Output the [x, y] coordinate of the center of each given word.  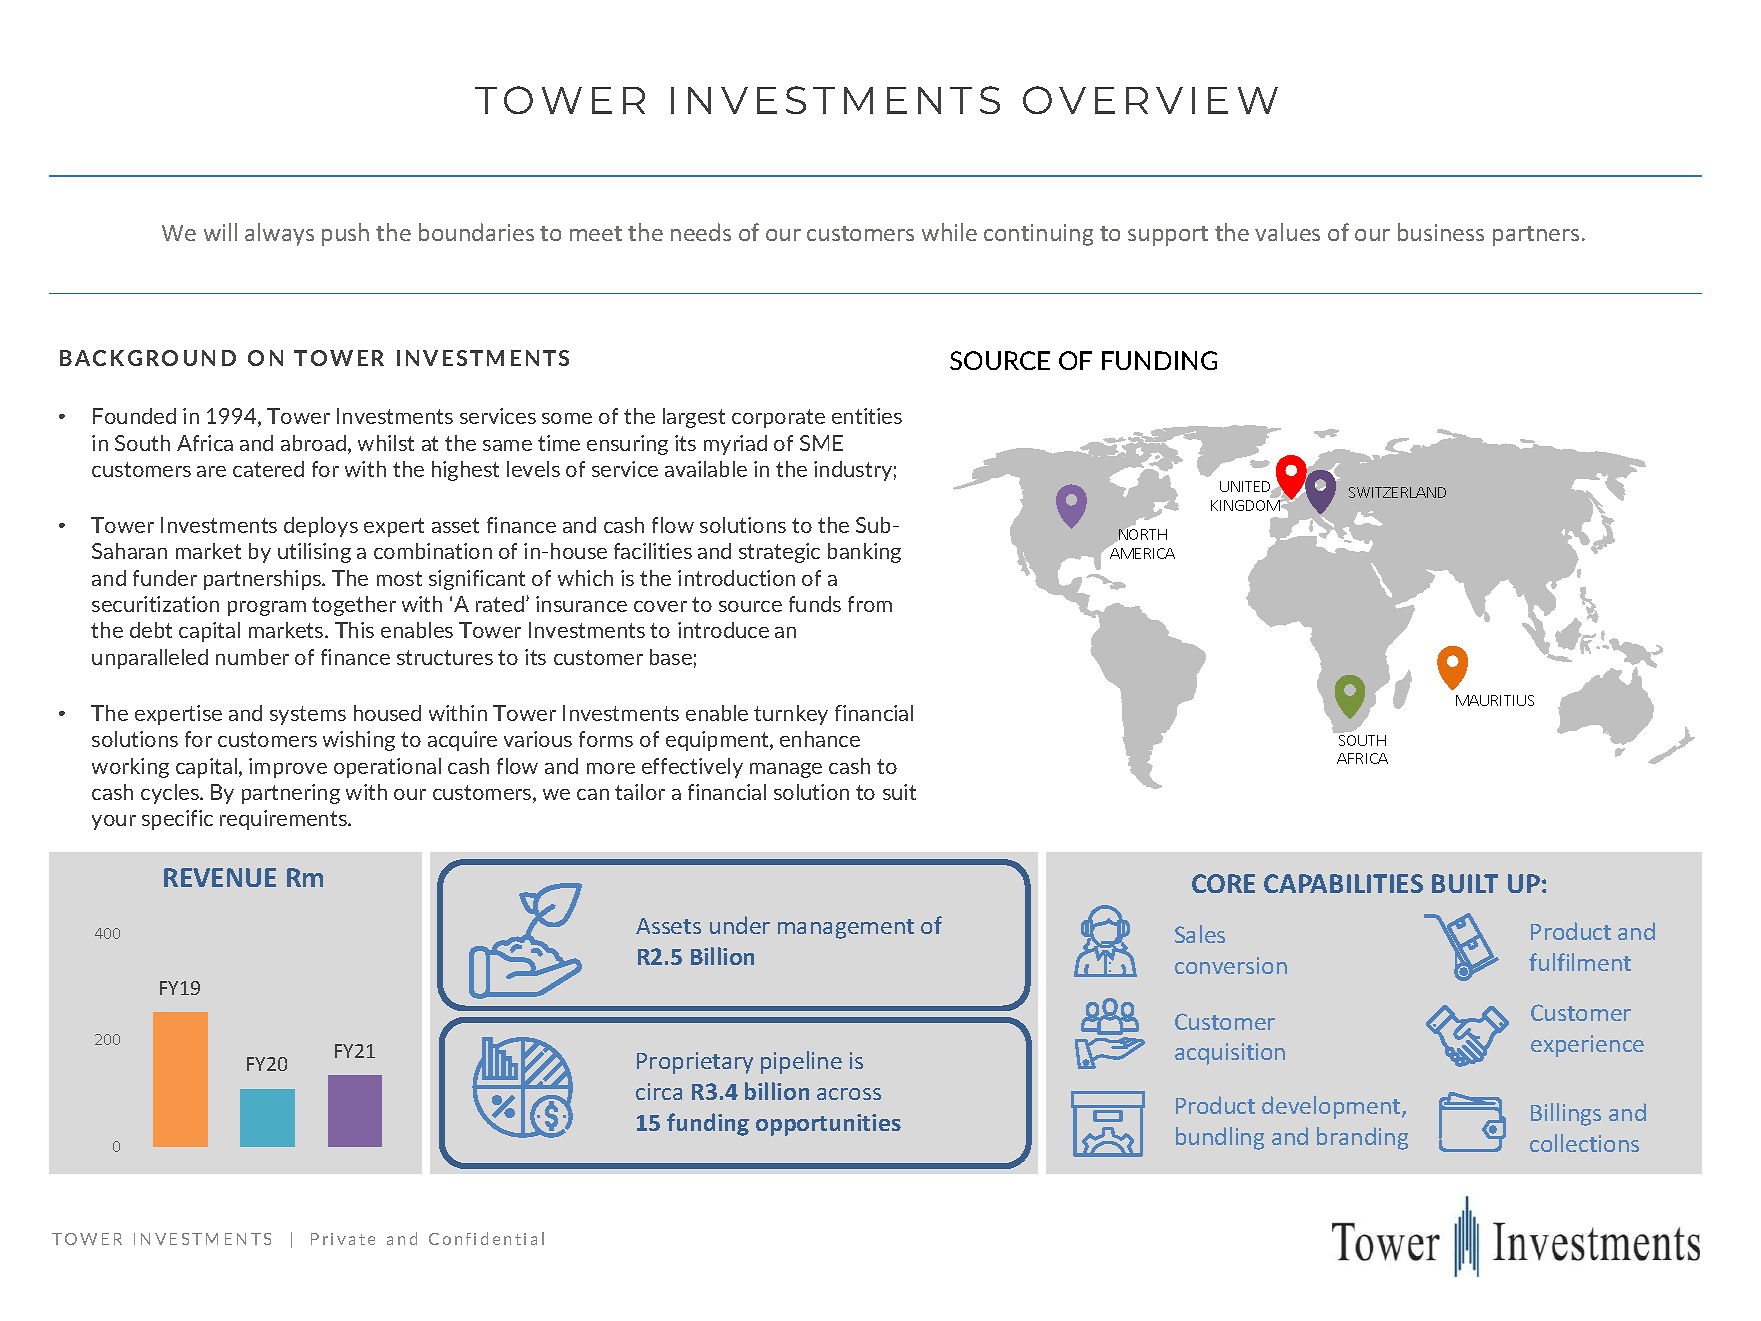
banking [864, 553]
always [279, 234]
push [345, 234]
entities [867, 416]
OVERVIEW [1150, 100]
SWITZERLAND [1397, 492]
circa [659, 1091]
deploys [321, 527]
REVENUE [220, 877]
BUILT [1465, 883]
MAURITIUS [1495, 700]
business [1441, 232]
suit [899, 792]
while [949, 232]
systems [308, 715]
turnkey [791, 715]
